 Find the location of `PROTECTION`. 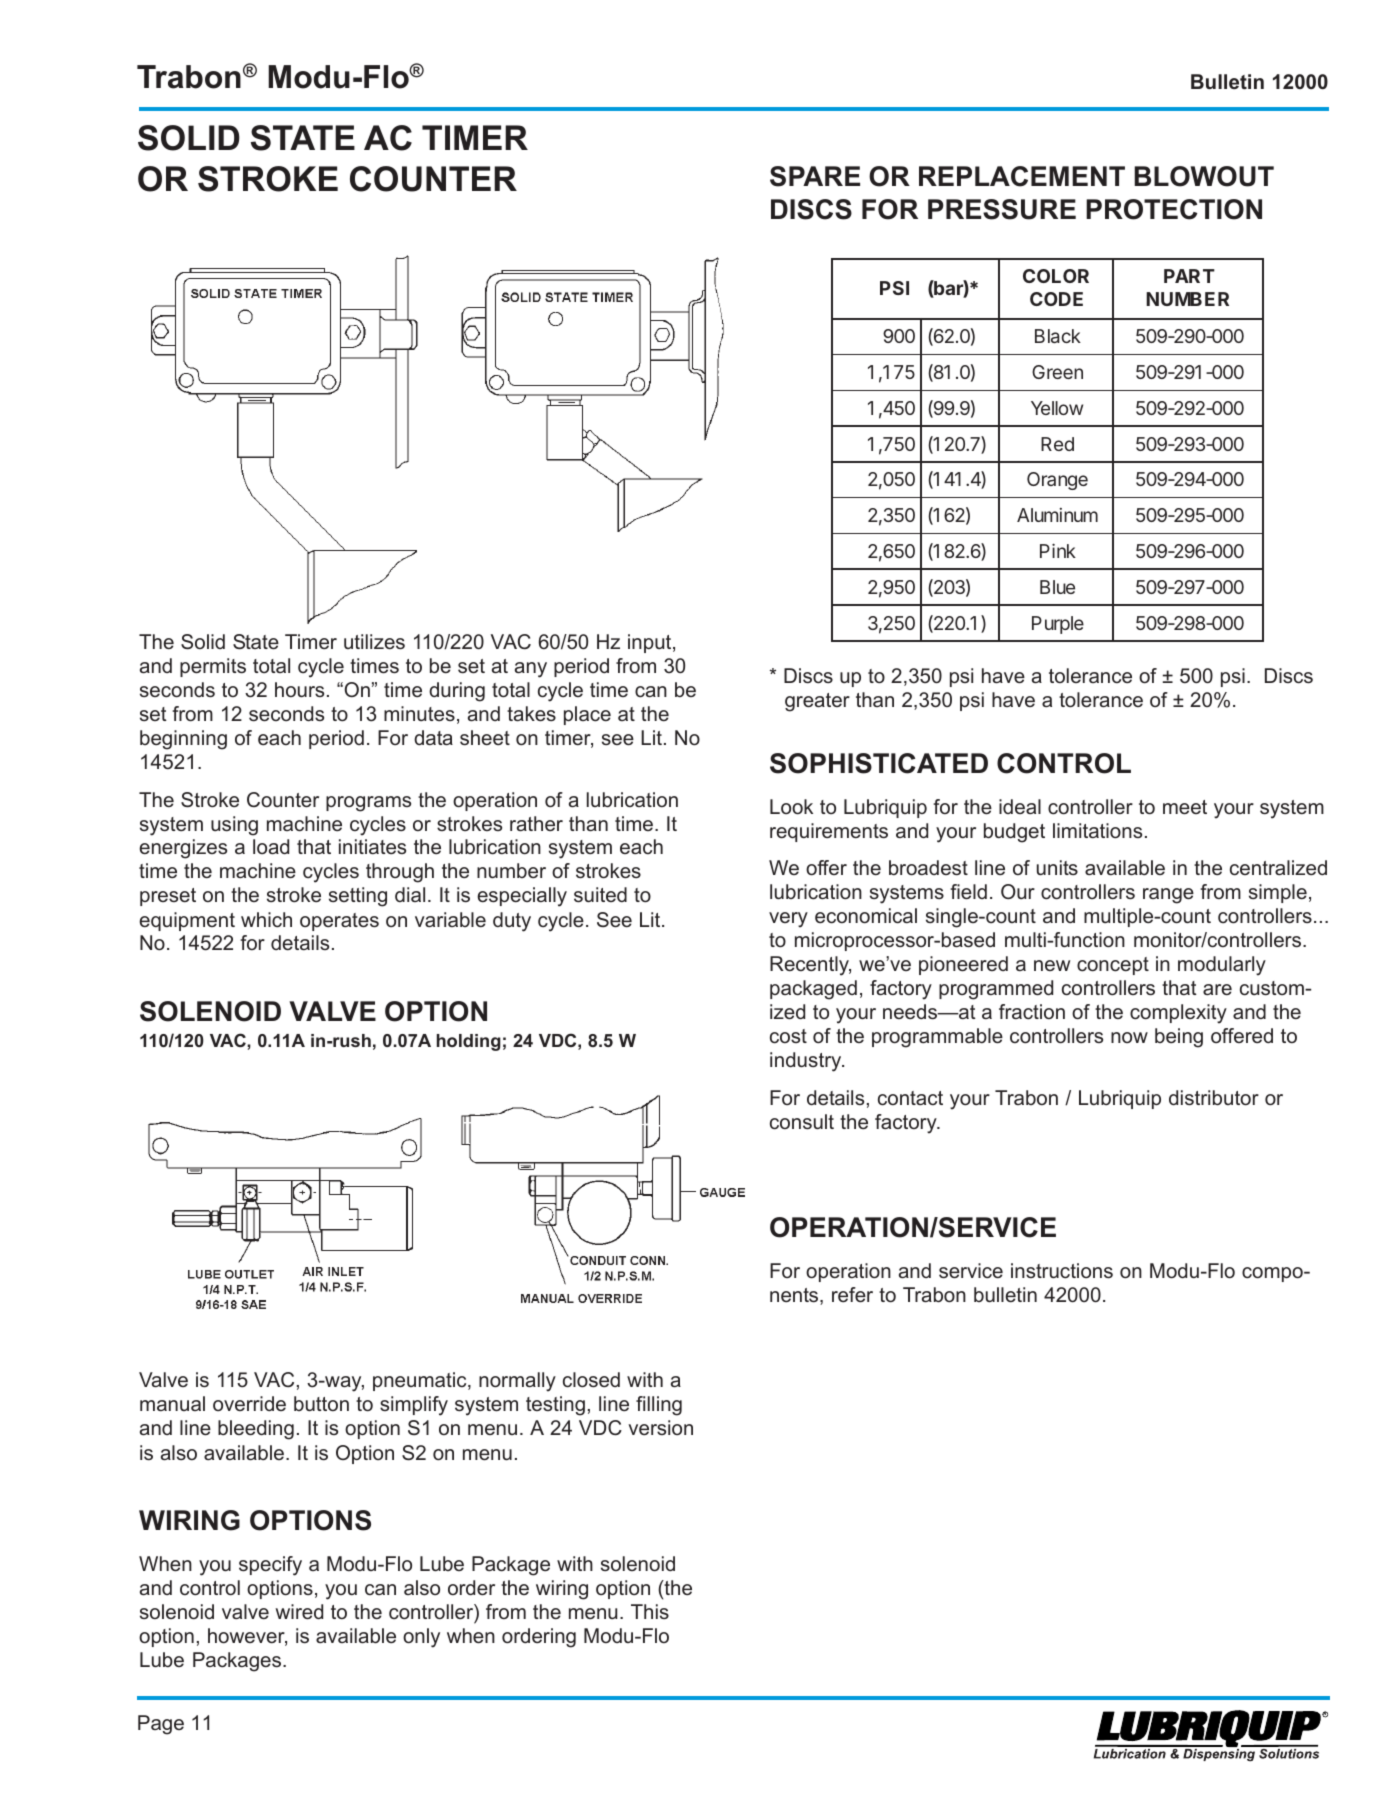

PROTECTION is located at coordinates (1174, 209).
